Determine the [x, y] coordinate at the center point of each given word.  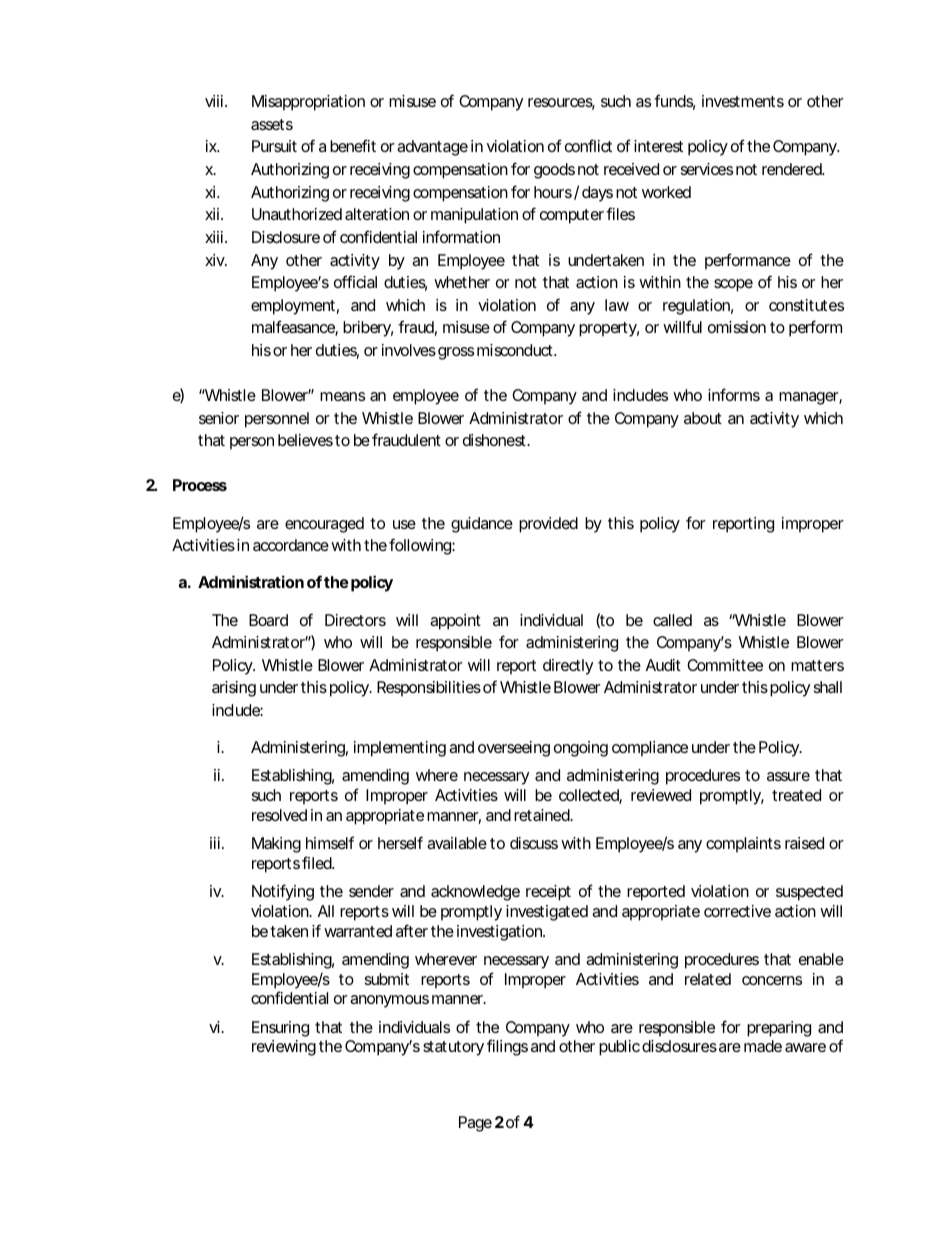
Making [276, 845]
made [763, 1046]
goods [554, 171]
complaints [743, 845]
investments [743, 101]
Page [475, 1124]
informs [734, 394]
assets [272, 124]
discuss [534, 843]
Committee [725, 665]
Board [268, 620]
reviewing [284, 1048]
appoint [455, 622]
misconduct [516, 350]
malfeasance [294, 328]
